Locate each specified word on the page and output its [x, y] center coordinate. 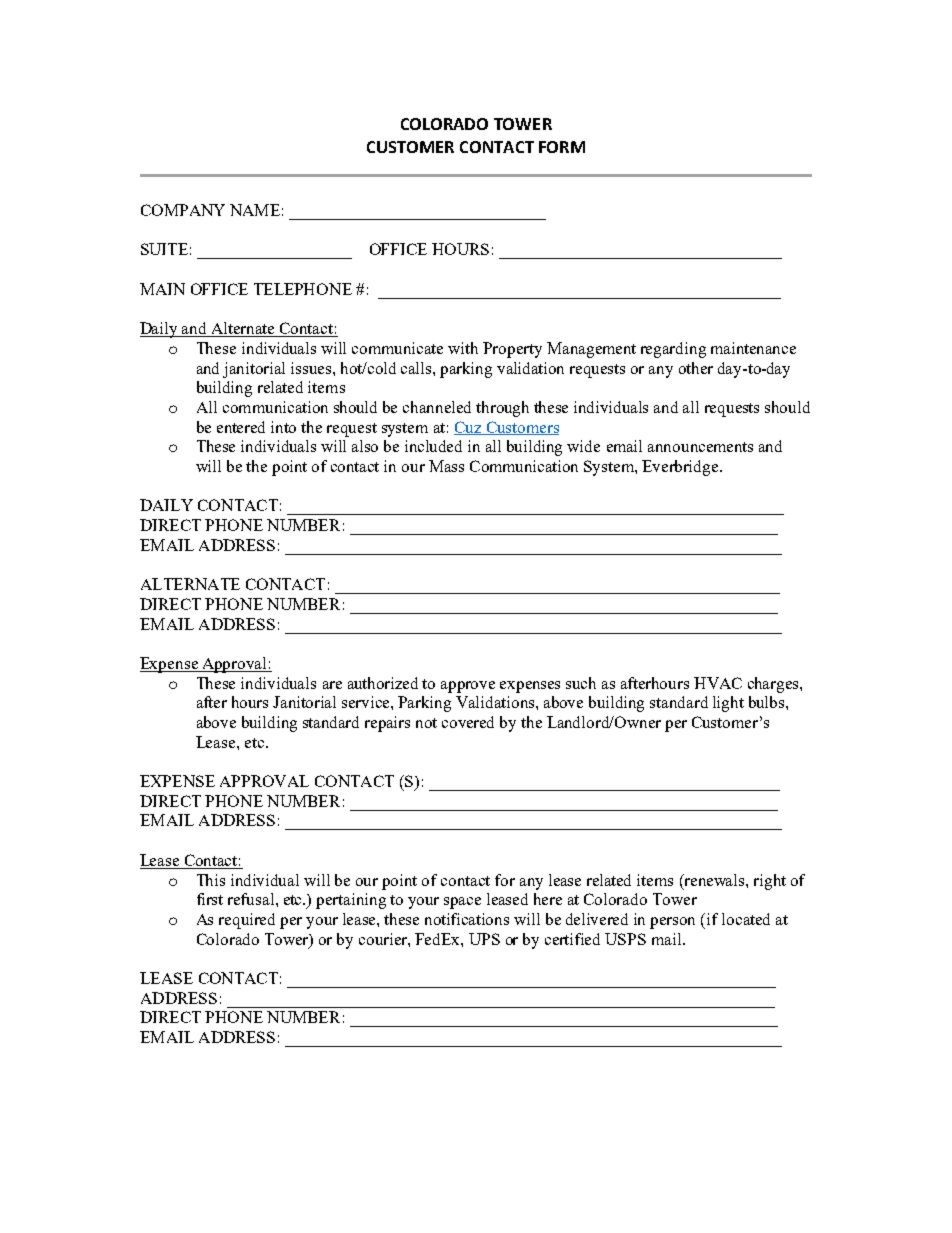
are [332, 685]
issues [312, 368]
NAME [255, 210]
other [696, 368]
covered [468, 722]
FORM [562, 147]
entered [241, 427]
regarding [673, 350]
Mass [446, 466]
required [247, 921]
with [463, 348]
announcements [700, 447]
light [728, 704]
